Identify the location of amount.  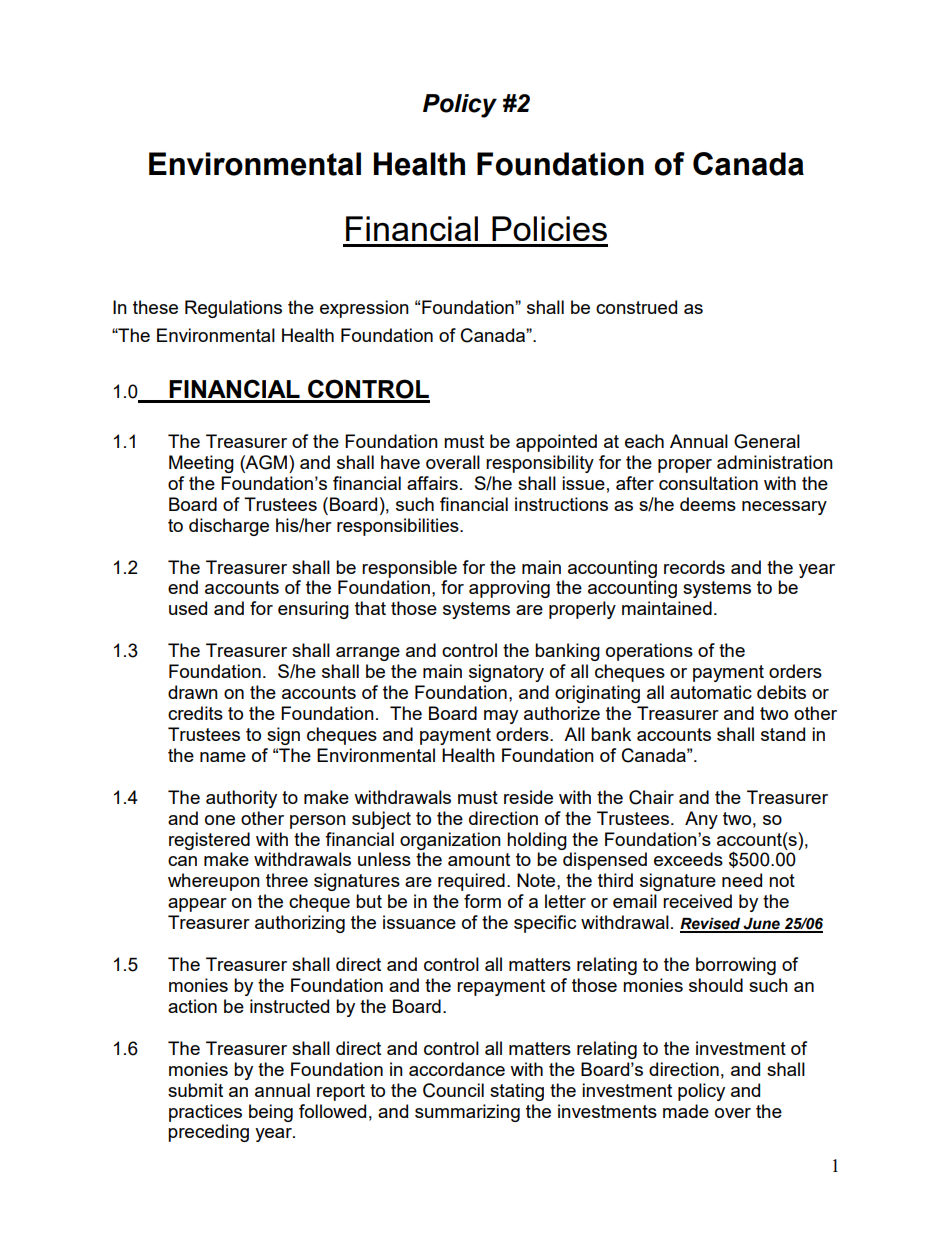
(479, 859).
